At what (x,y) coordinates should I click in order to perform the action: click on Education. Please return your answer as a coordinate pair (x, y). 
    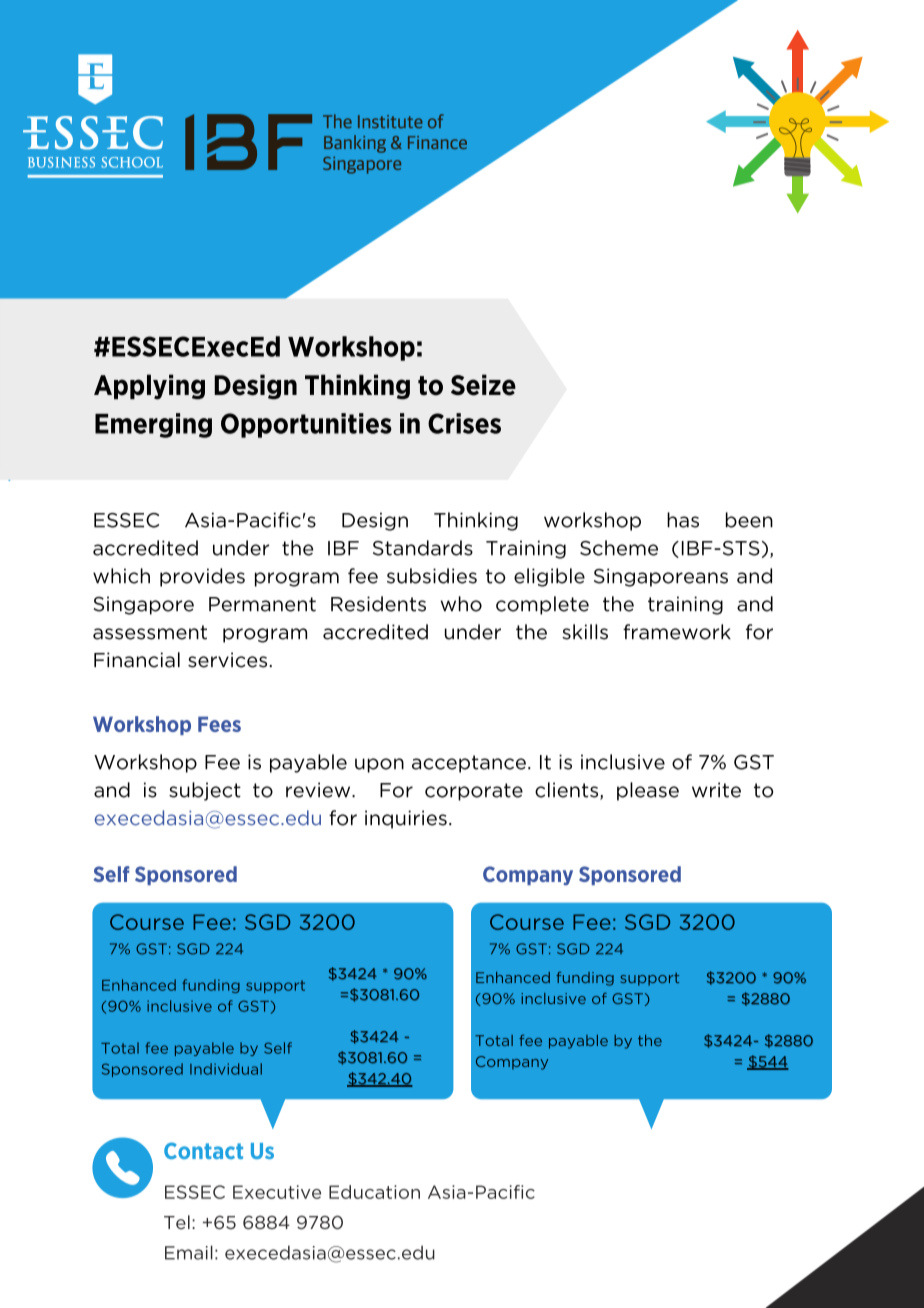
    Looking at the image, I should click on (374, 1192).
